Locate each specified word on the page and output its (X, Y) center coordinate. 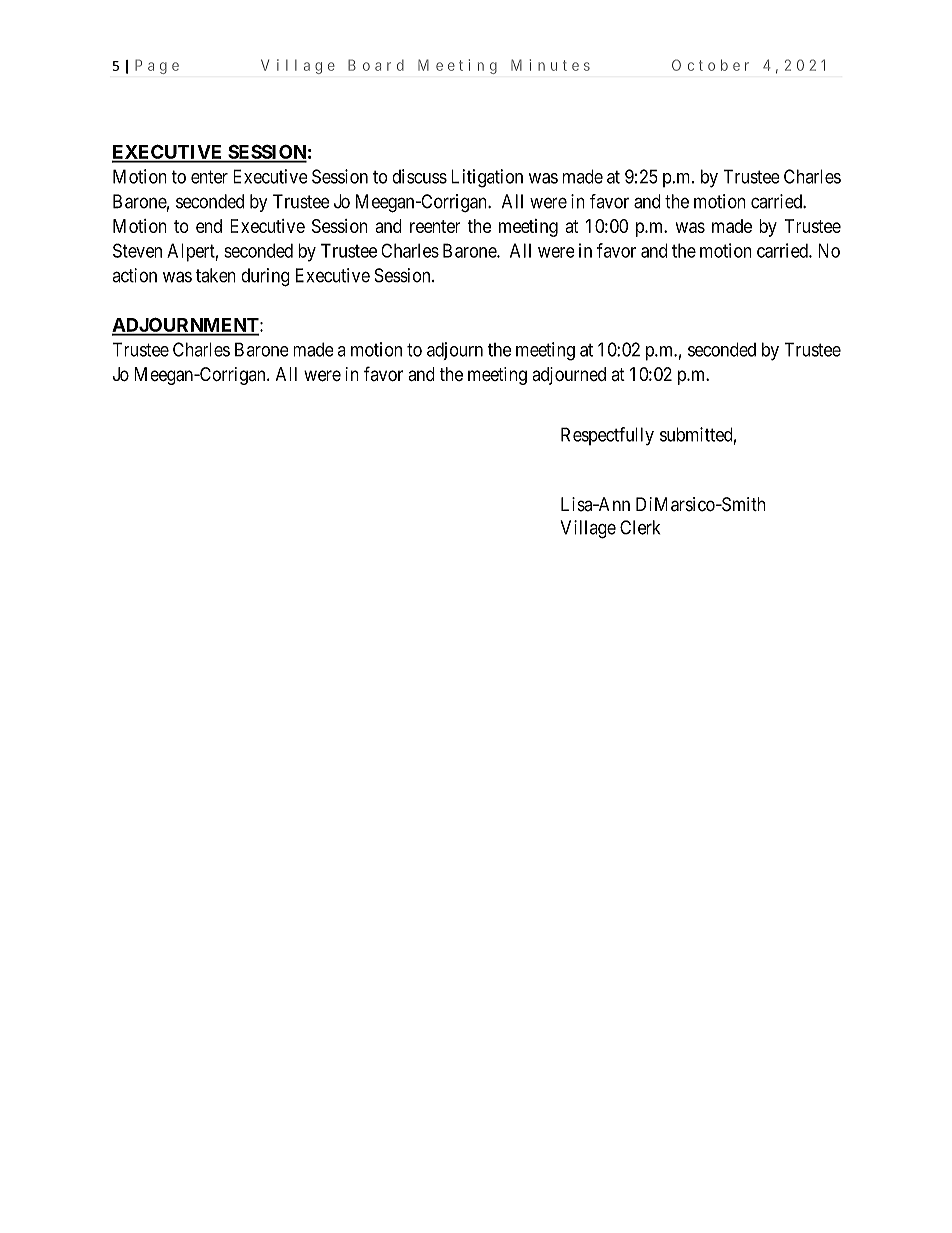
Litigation (487, 178)
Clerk (640, 527)
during (265, 277)
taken (216, 275)
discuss (419, 176)
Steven (137, 250)
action (134, 275)
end (209, 226)
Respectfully (607, 436)
